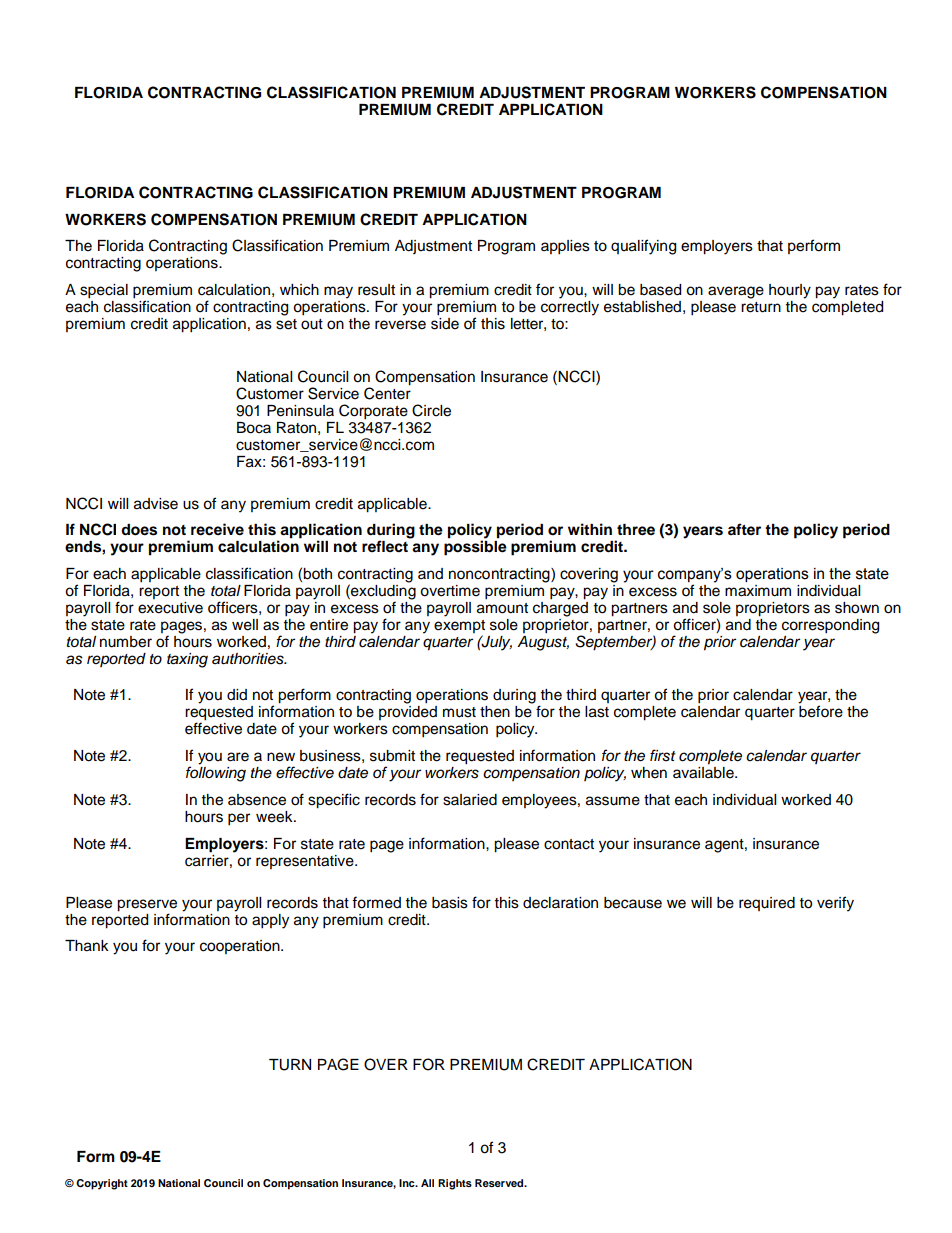  I want to click on side, so click(445, 322).
